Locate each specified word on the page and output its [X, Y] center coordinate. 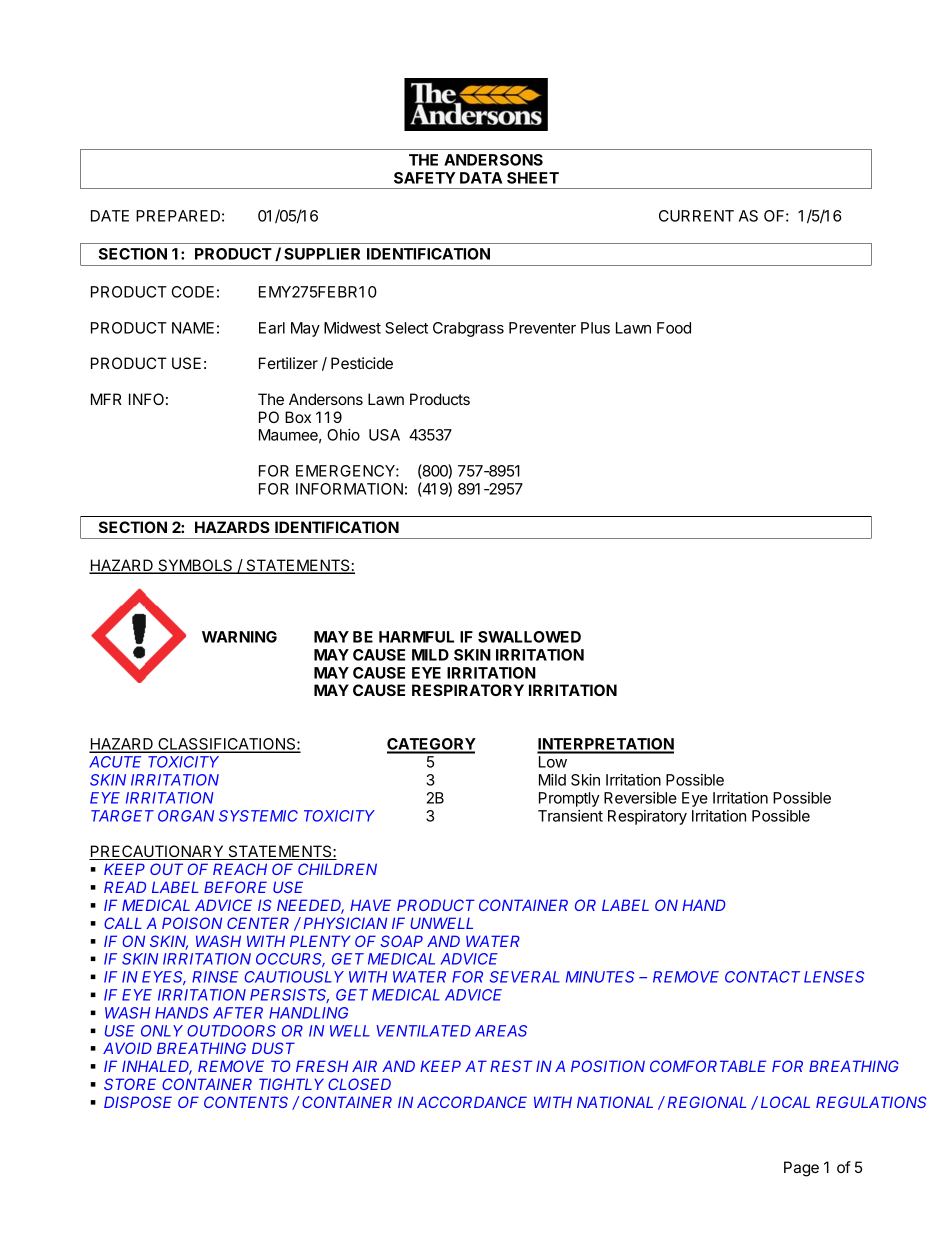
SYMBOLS [195, 566]
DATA [481, 178]
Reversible [640, 798]
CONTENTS [246, 1102]
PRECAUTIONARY [157, 852]
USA [384, 435]
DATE [110, 216]
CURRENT [696, 216]
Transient [570, 816]
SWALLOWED [529, 637]
